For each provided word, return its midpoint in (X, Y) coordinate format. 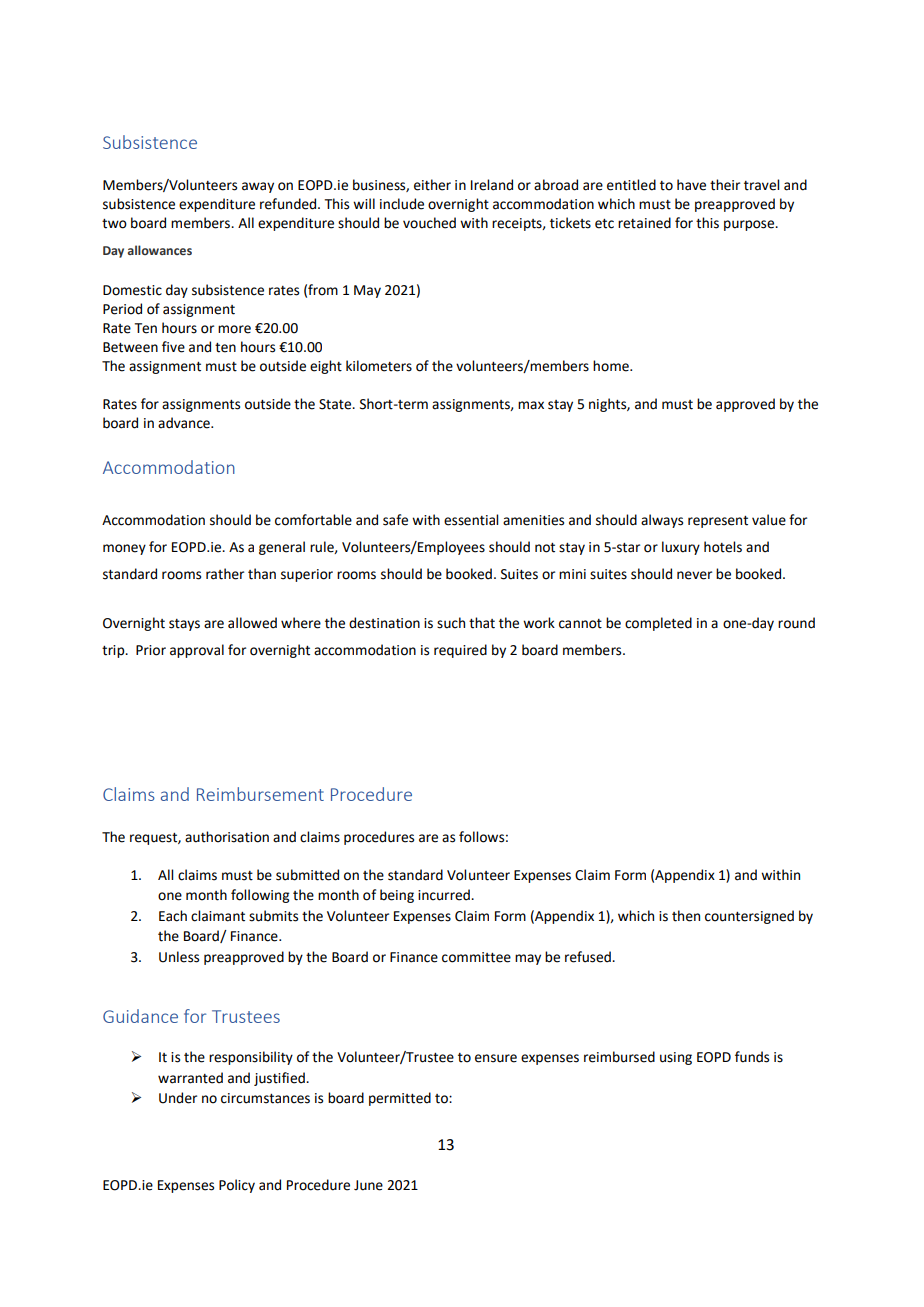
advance (185, 423)
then (686, 916)
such (451, 623)
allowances (159, 250)
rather (225, 574)
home (612, 366)
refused (589, 957)
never (694, 575)
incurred (445, 895)
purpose (750, 225)
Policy (237, 1186)
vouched (429, 223)
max (531, 405)
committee (476, 957)
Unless (179, 957)
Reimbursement (260, 794)
